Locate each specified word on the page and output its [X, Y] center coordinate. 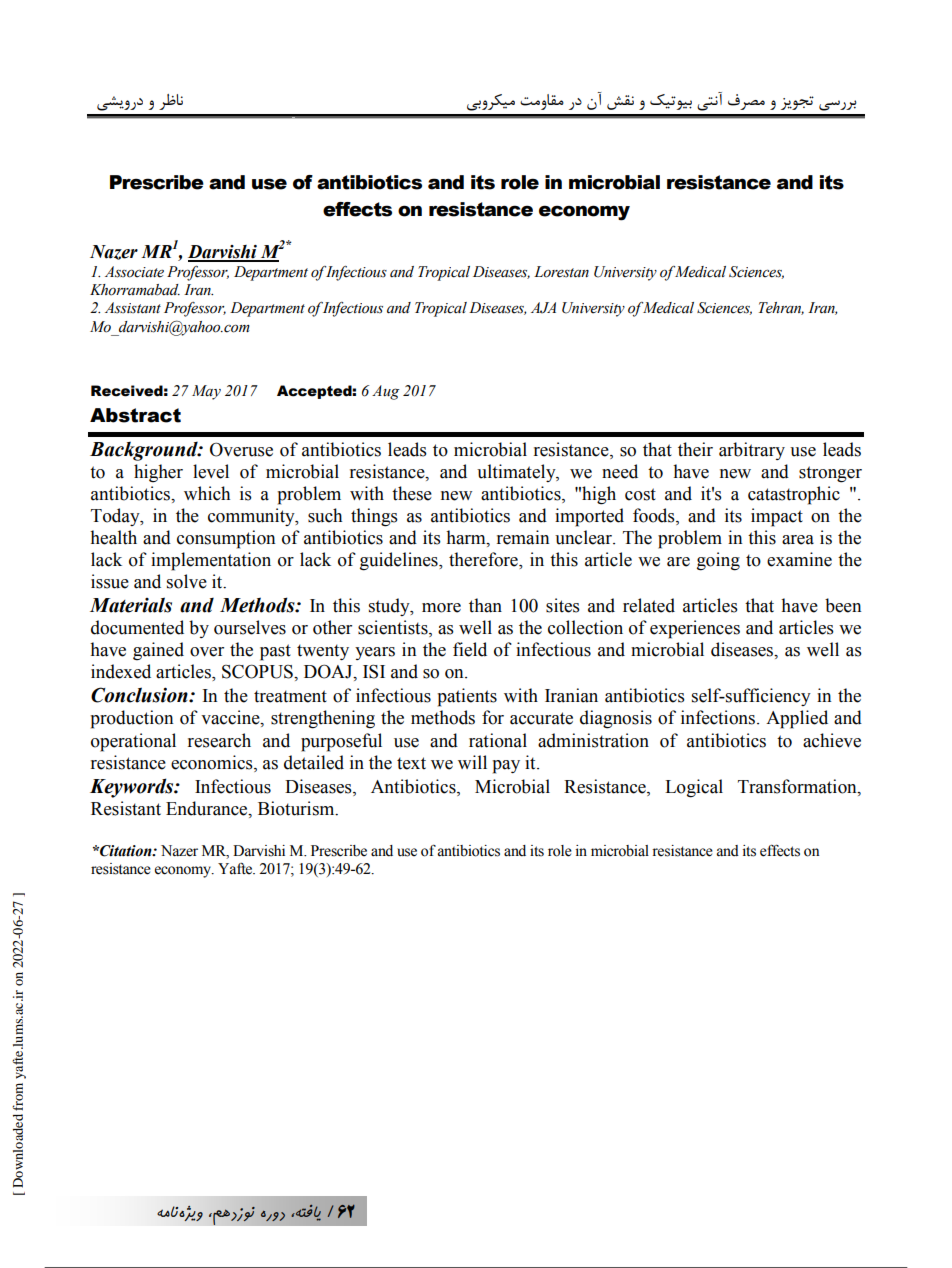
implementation [211, 561]
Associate [134, 272]
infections [718, 717]
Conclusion [140, 695]
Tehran [781, 308]
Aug [386, 392]
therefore [484, 560]
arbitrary [752, 451]
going [718, 561]
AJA [543, 308]
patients [467, 697]
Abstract [135, 415]
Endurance [208, 808]
